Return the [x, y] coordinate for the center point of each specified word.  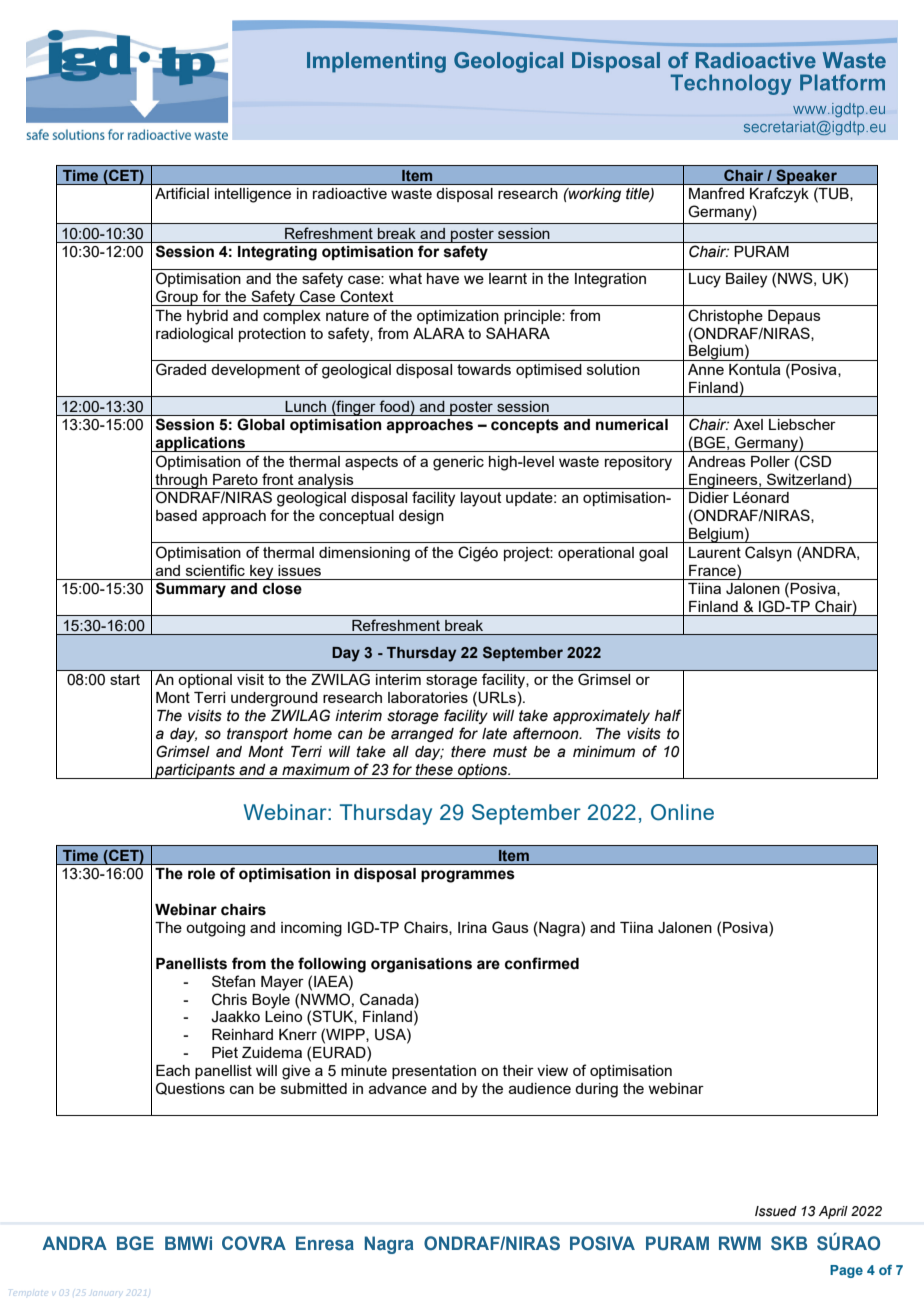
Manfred [716, 193]
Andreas [717, 461]
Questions [190, 1088]
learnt [508, 278]
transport [257, 735]
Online [682, 812]
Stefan [233, 981]
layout [481, 499]
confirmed [542, 963]
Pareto [235, 479]
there [468, 752]
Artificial [182, 193]
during [596, 1090]
